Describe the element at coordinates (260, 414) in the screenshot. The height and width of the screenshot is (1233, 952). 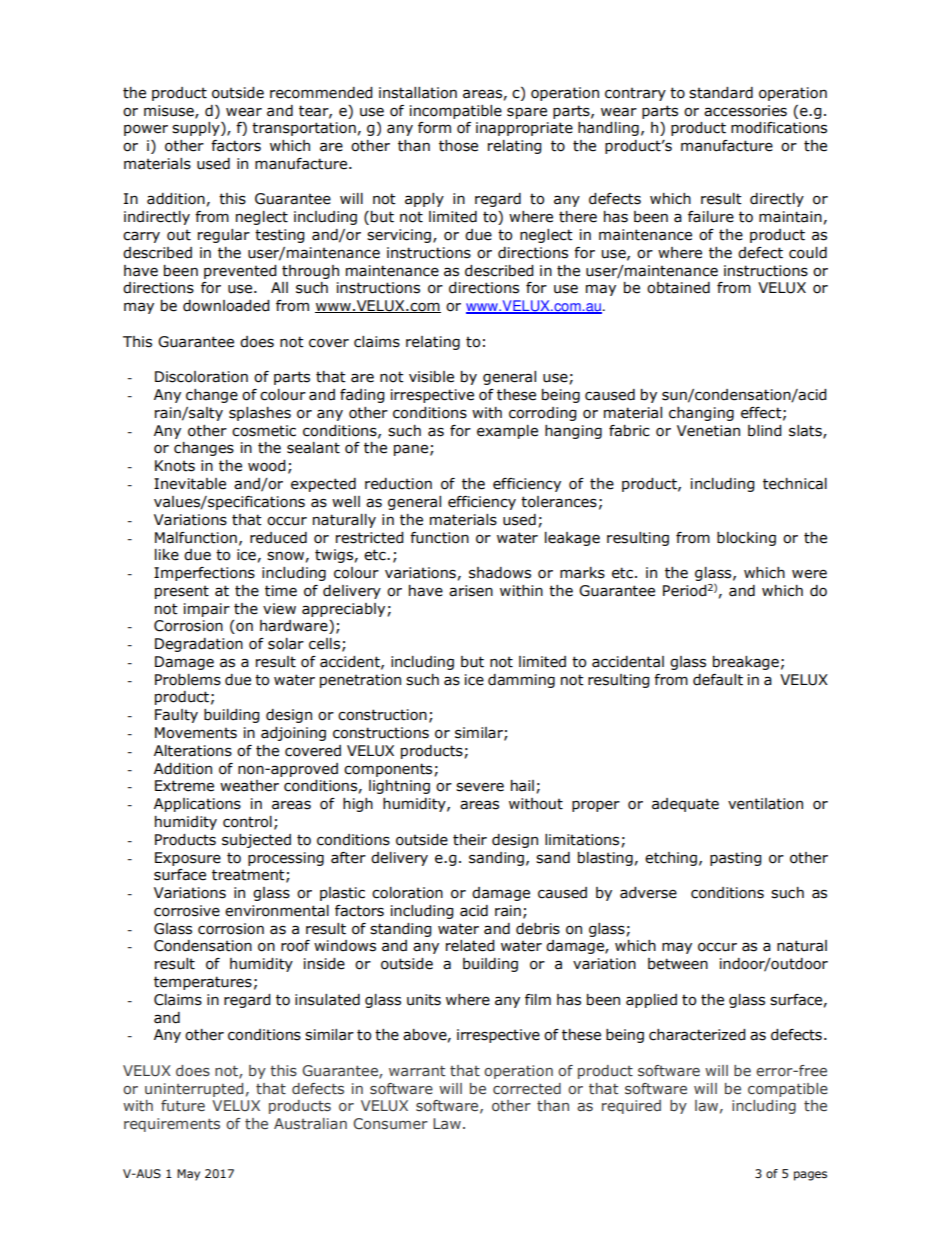
I see `splashes` at that location.
